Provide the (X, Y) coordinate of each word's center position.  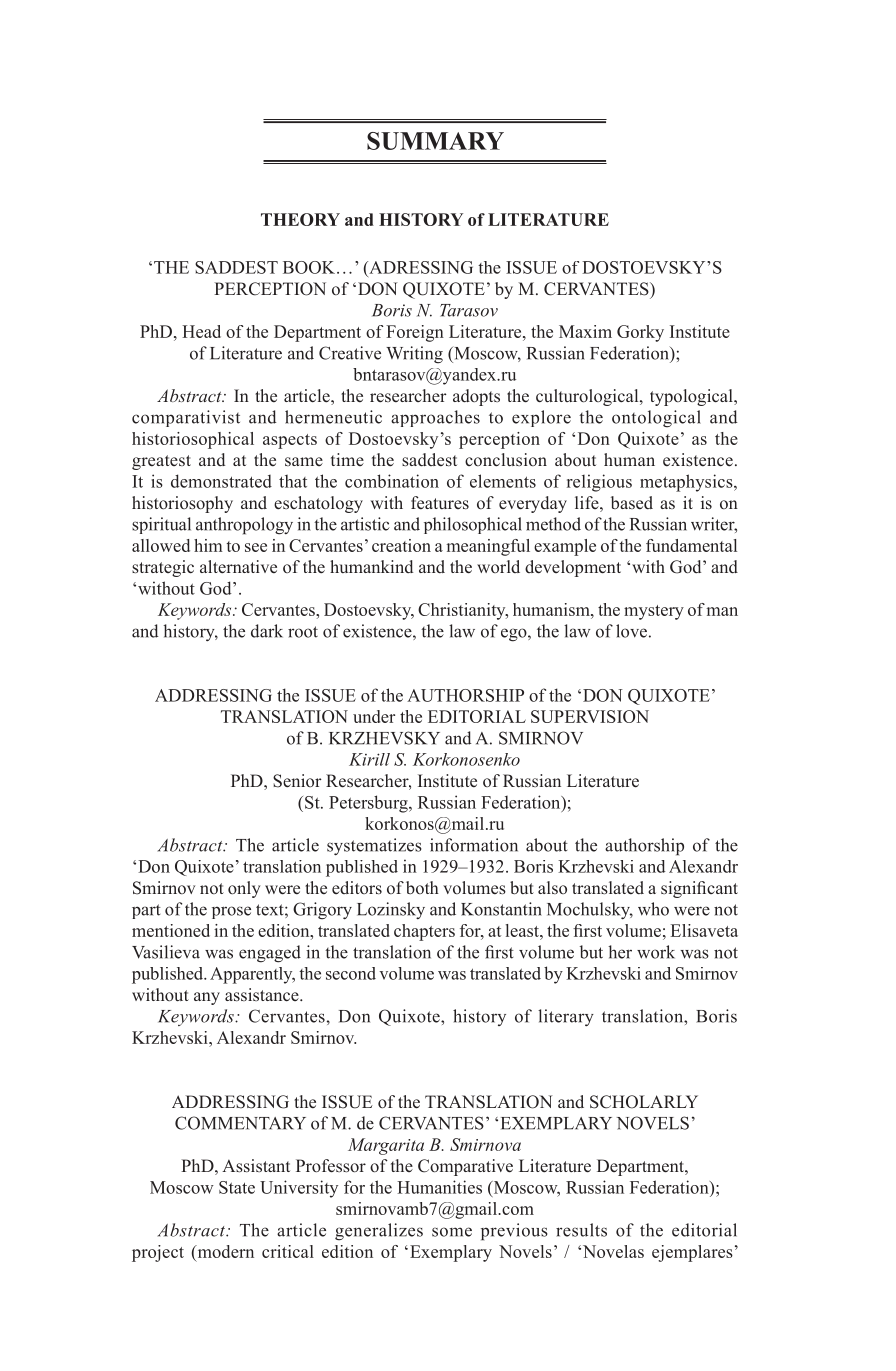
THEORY (300, 219)
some (452, 1232)
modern (224, 1251)
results (581, 1230)
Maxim (585, 331)
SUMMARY (435, 141)
